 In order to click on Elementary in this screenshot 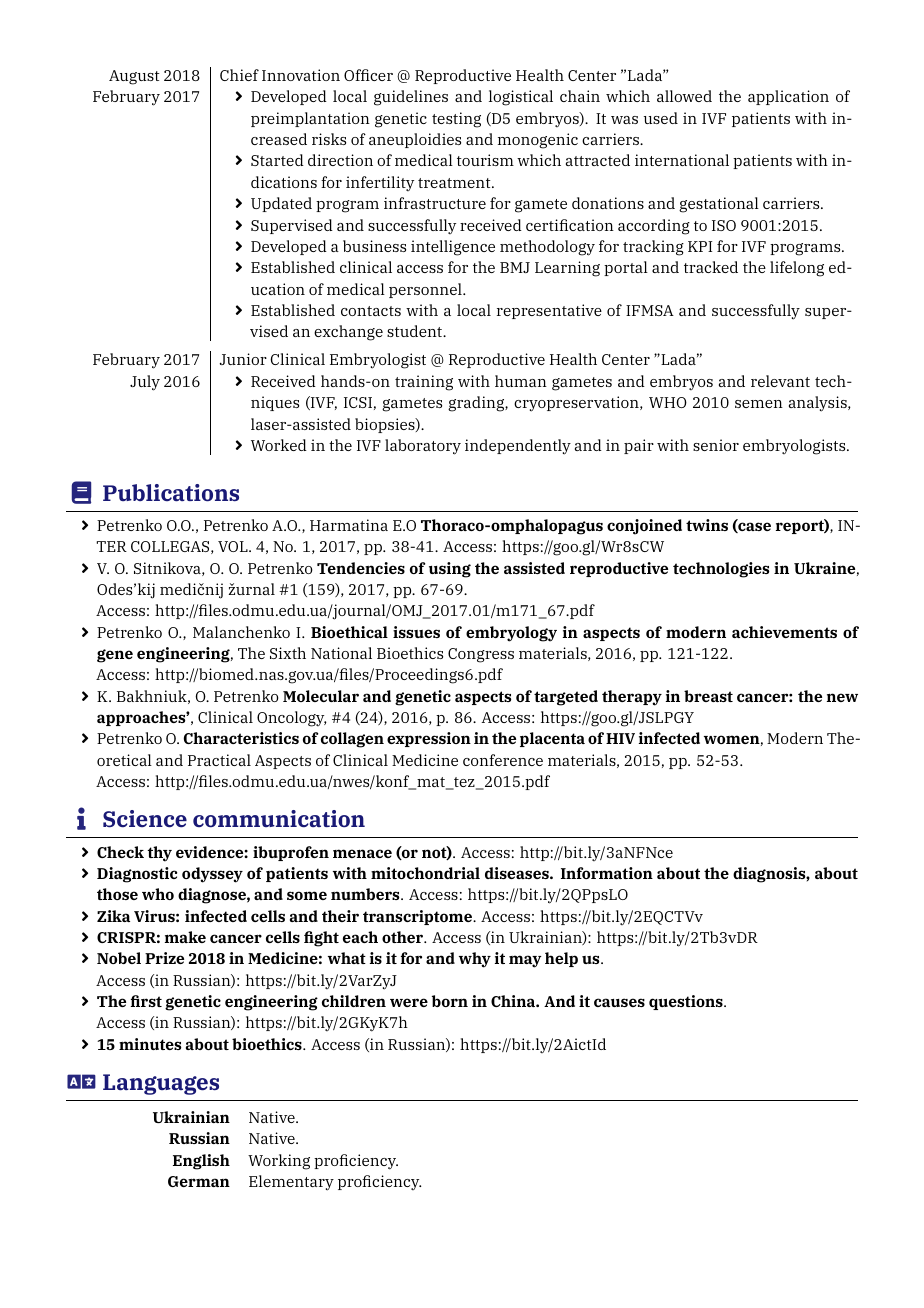, I will do `click(291, 1183)`.
